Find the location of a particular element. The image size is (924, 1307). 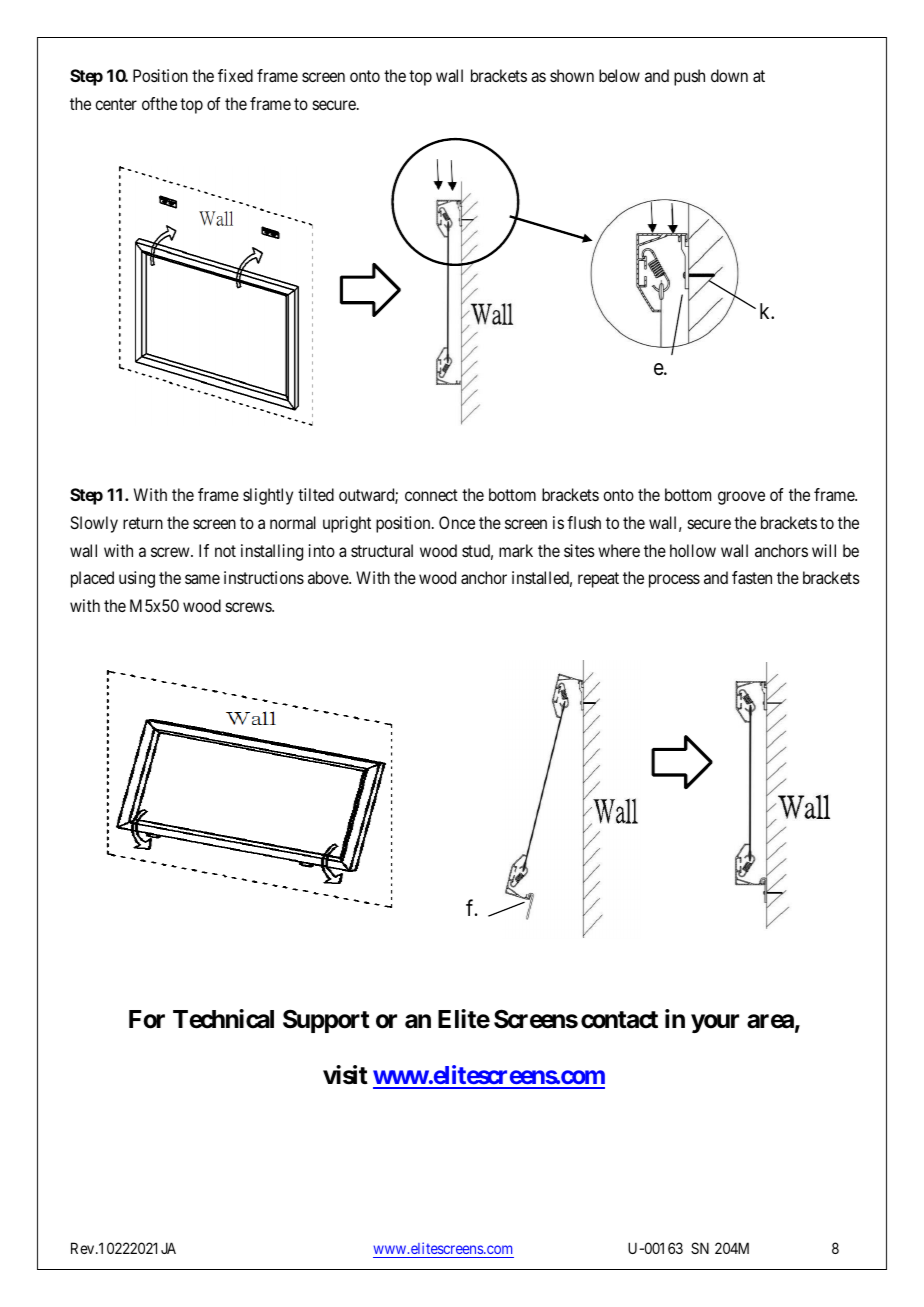

mark is located at coordinates (516, 550).
